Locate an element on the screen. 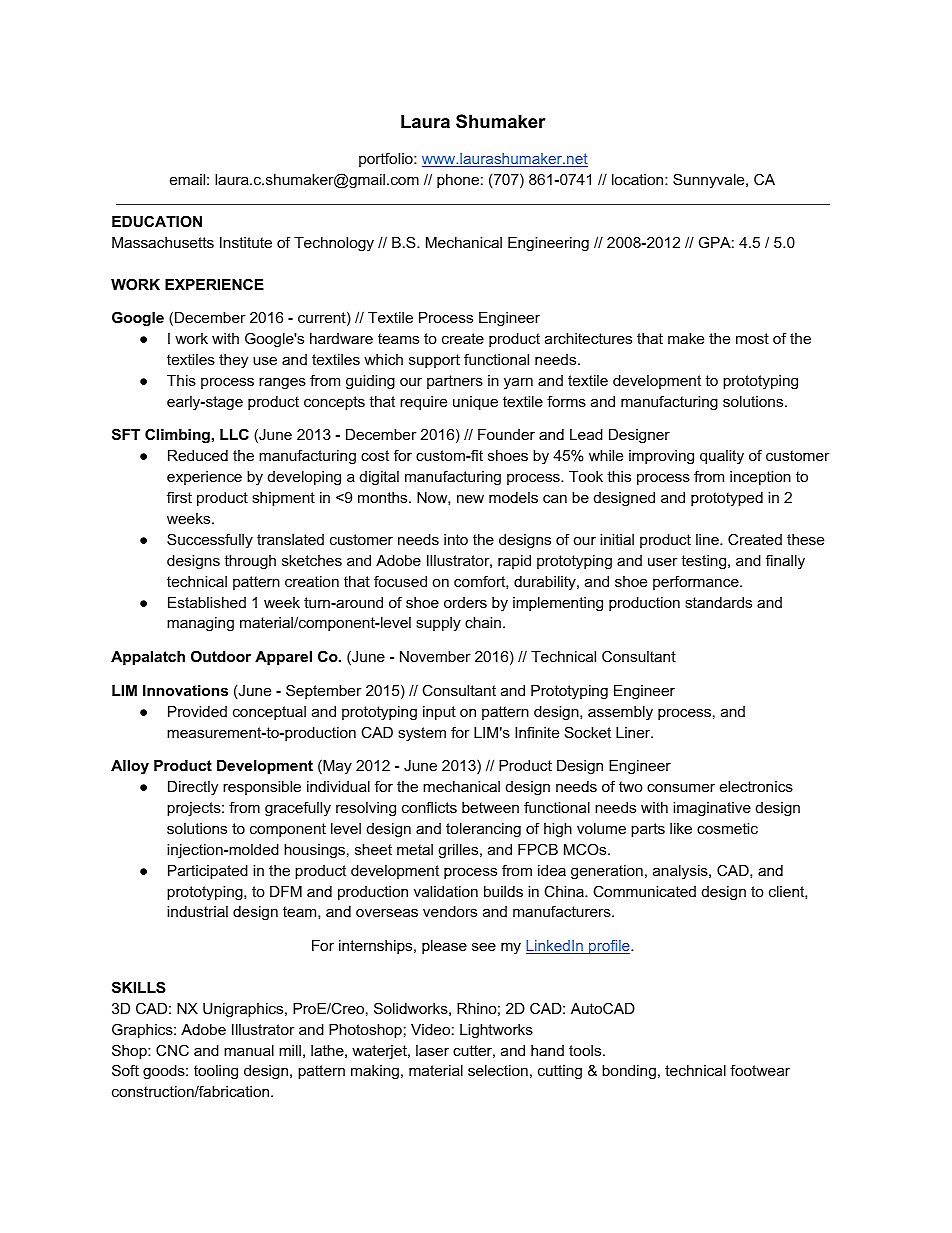  CNC is located at coordinates (172, 1050).
